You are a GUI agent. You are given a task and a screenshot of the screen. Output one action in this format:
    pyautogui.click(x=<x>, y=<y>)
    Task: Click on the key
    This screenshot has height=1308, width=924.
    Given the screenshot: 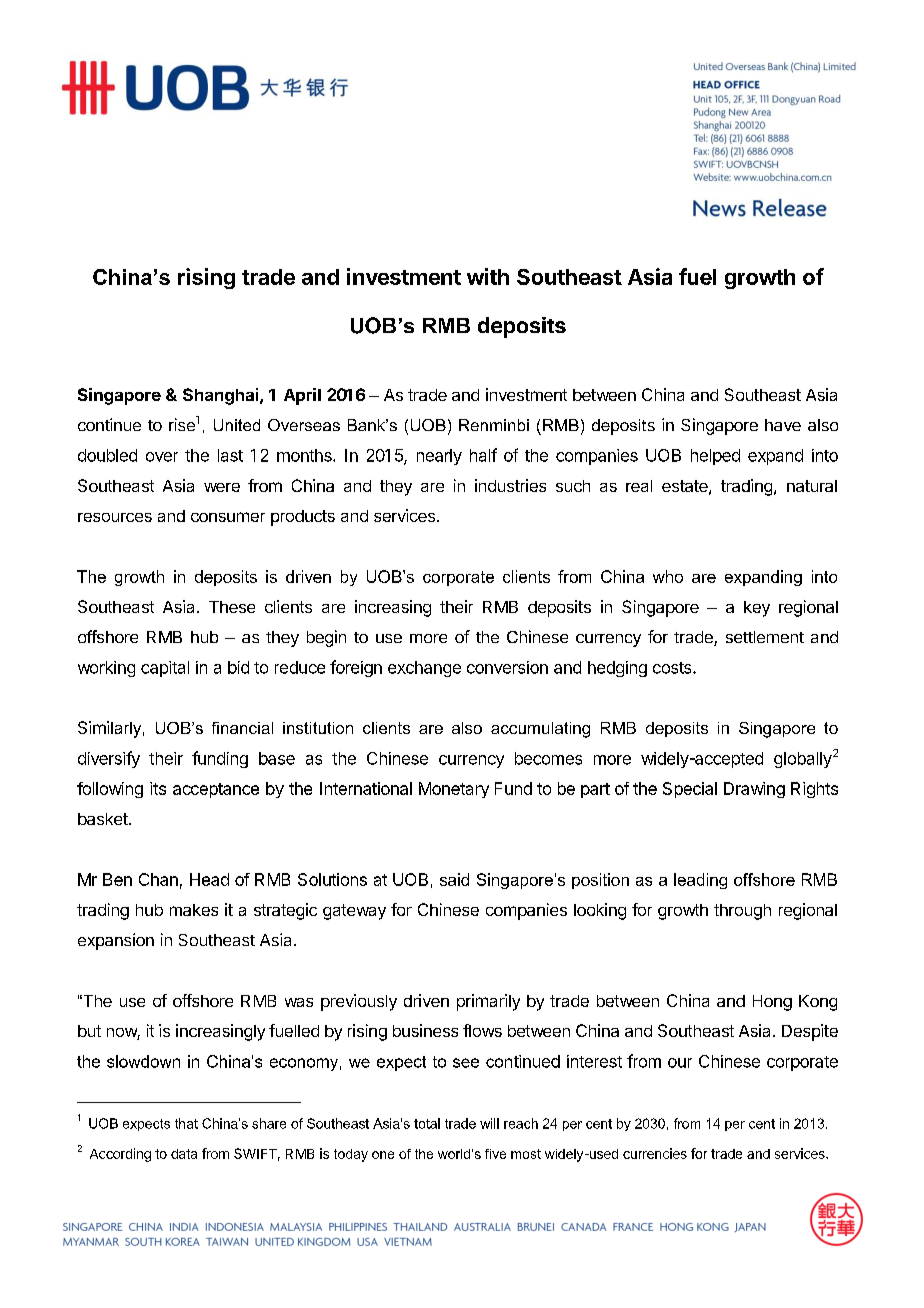 What is the action you would take?
    pyautogui.click(x=757, y=609)
